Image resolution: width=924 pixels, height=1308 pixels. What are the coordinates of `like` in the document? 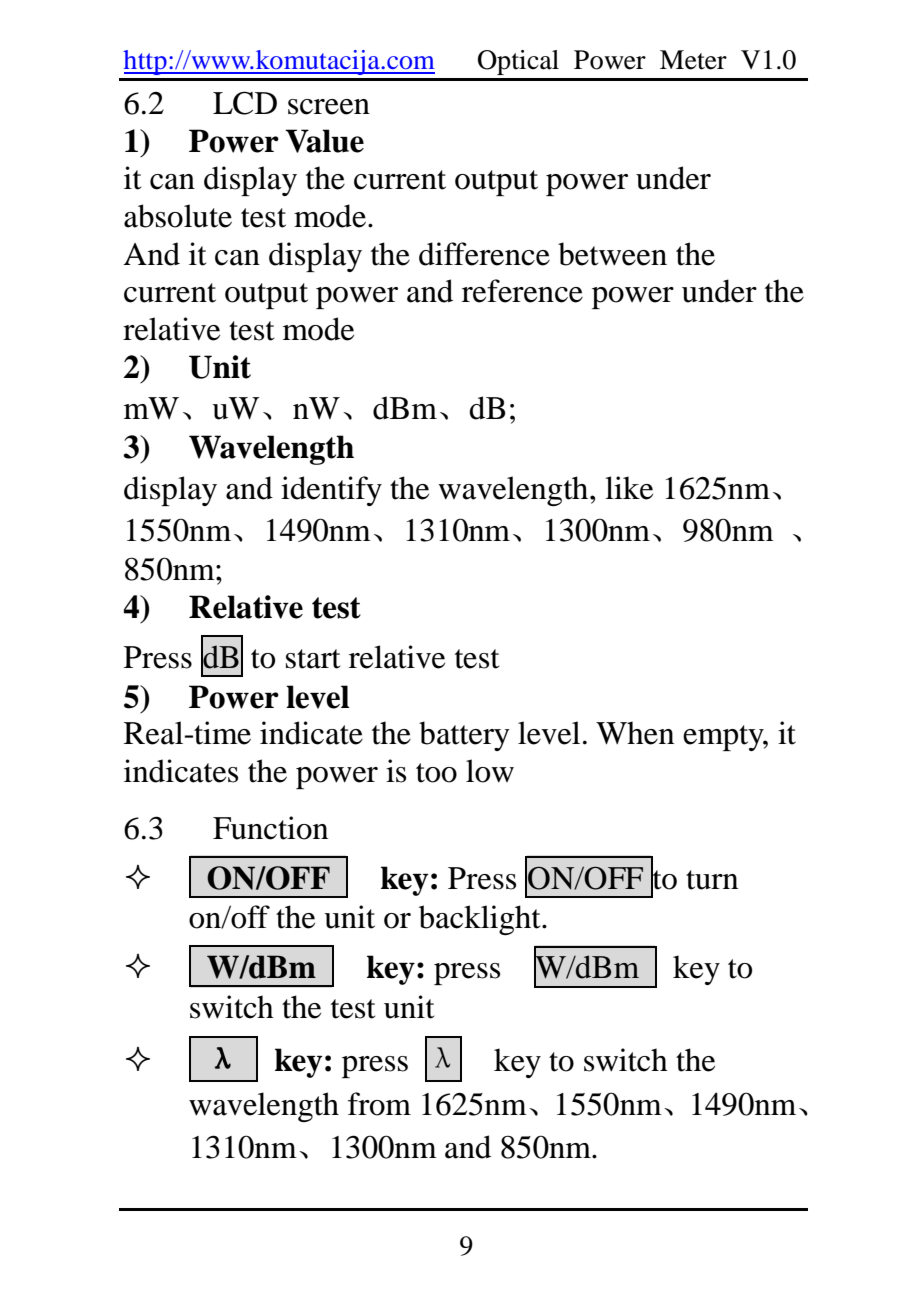 It's located at (629, 488).
